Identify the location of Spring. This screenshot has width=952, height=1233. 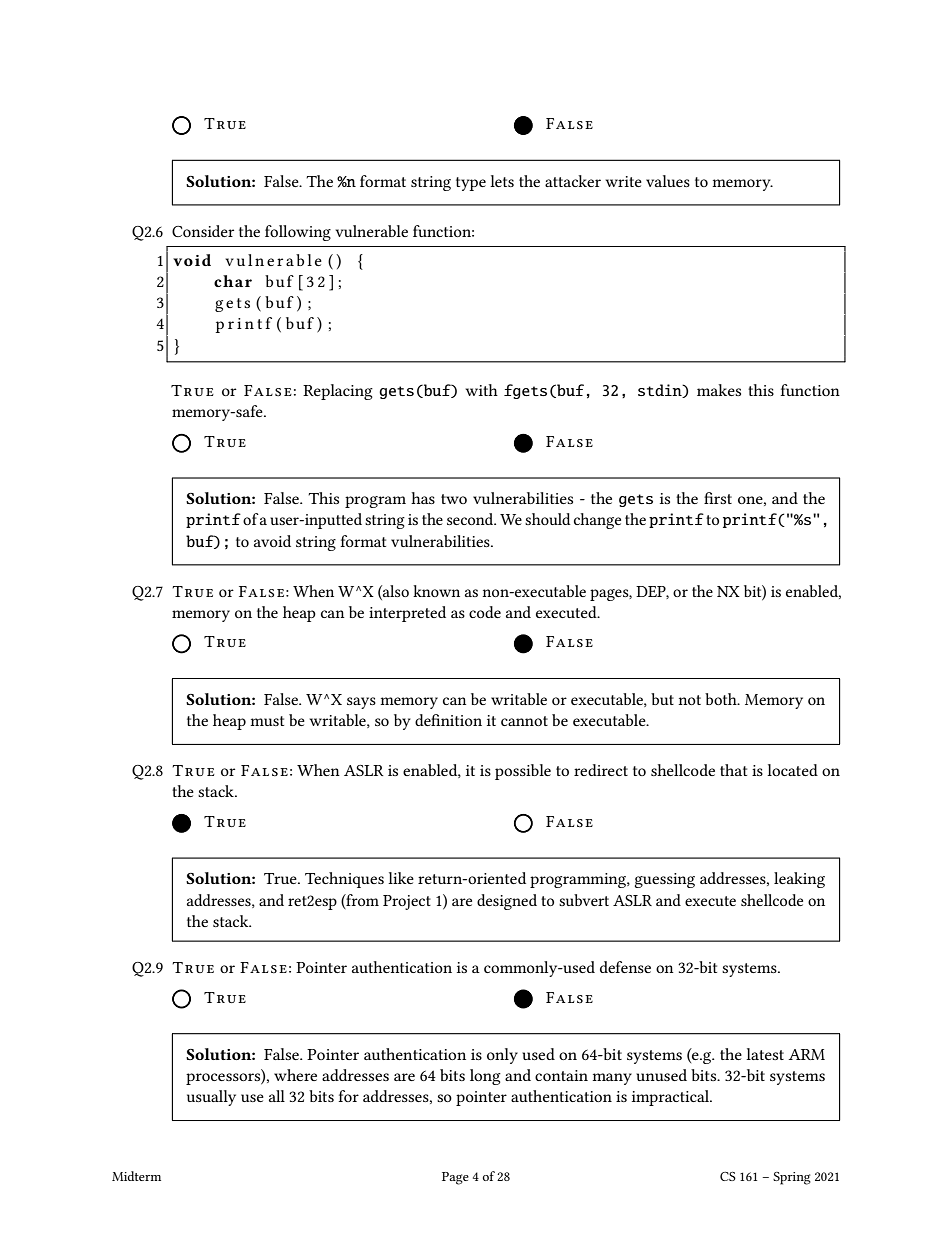
(792, 1178).
